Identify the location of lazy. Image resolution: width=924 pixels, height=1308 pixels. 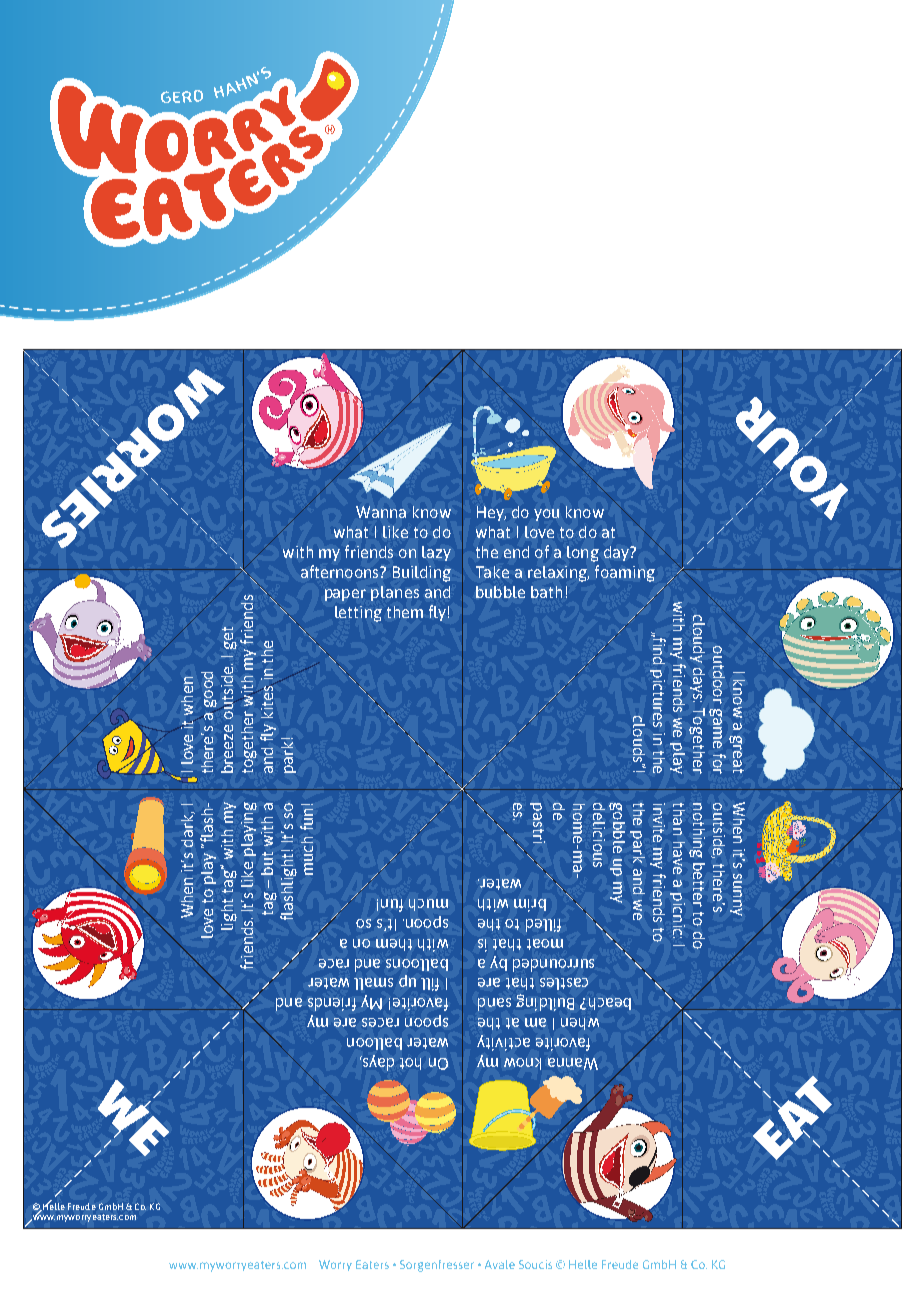
(436, 553).
